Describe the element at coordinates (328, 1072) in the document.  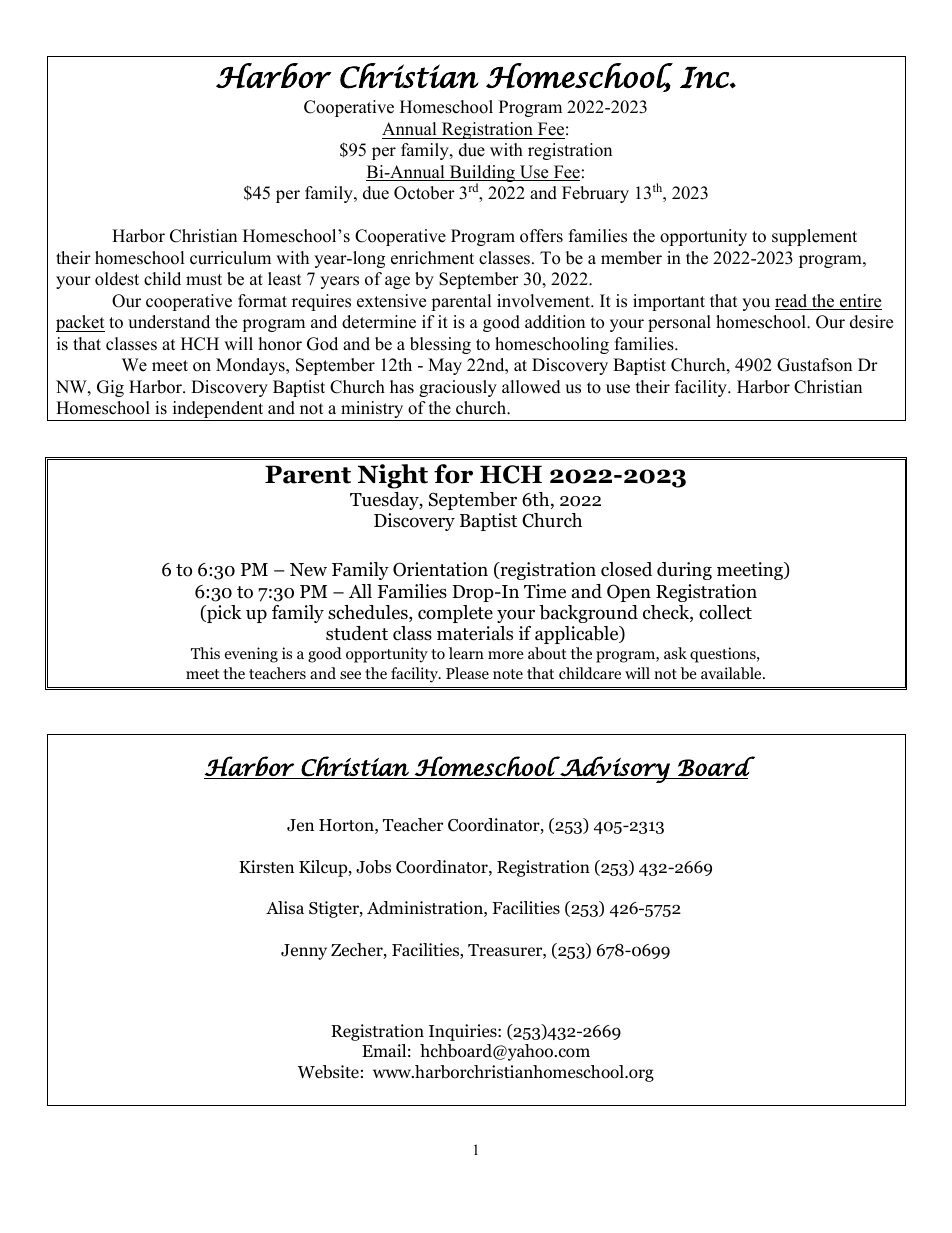
I see `Website` at that location.
